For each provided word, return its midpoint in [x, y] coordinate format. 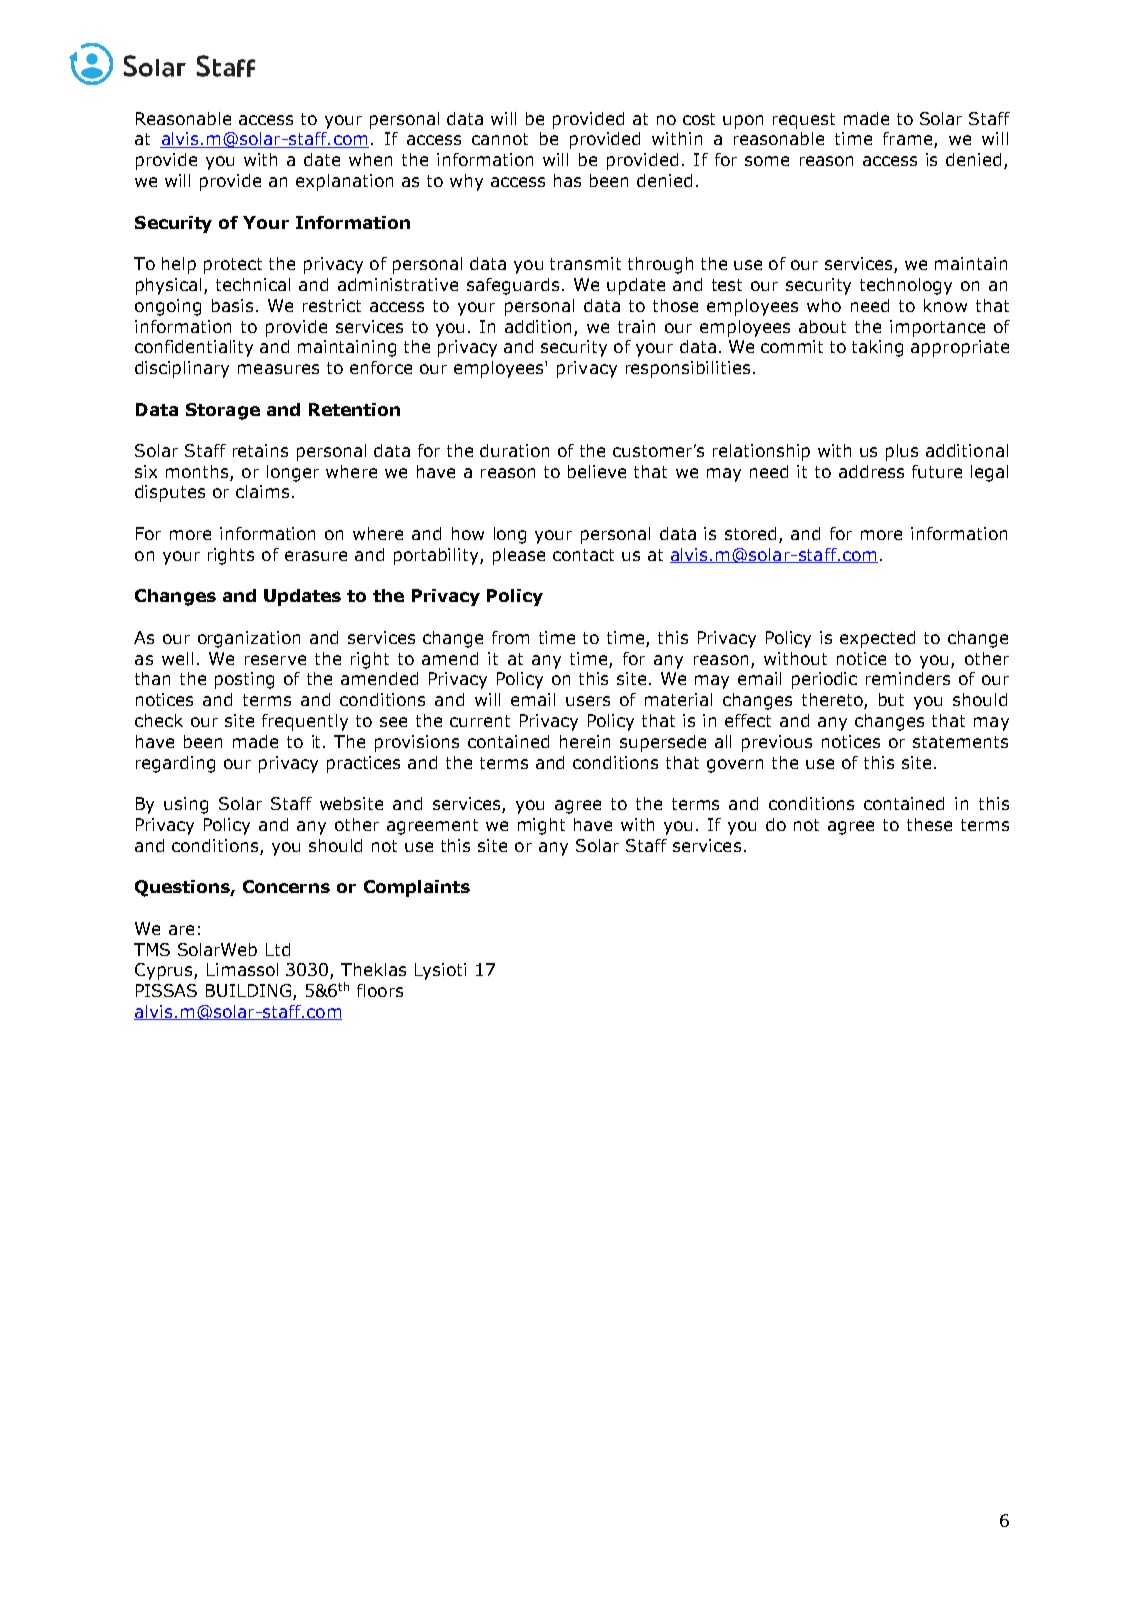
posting [244, 680]
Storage [223, 411]
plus [902, 452]
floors [380, 990]
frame [909, 140]
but [891, 699]
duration [514, 450]
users [588, 701]
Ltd [278, 949]
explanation [344, 182]
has [567, 180]
